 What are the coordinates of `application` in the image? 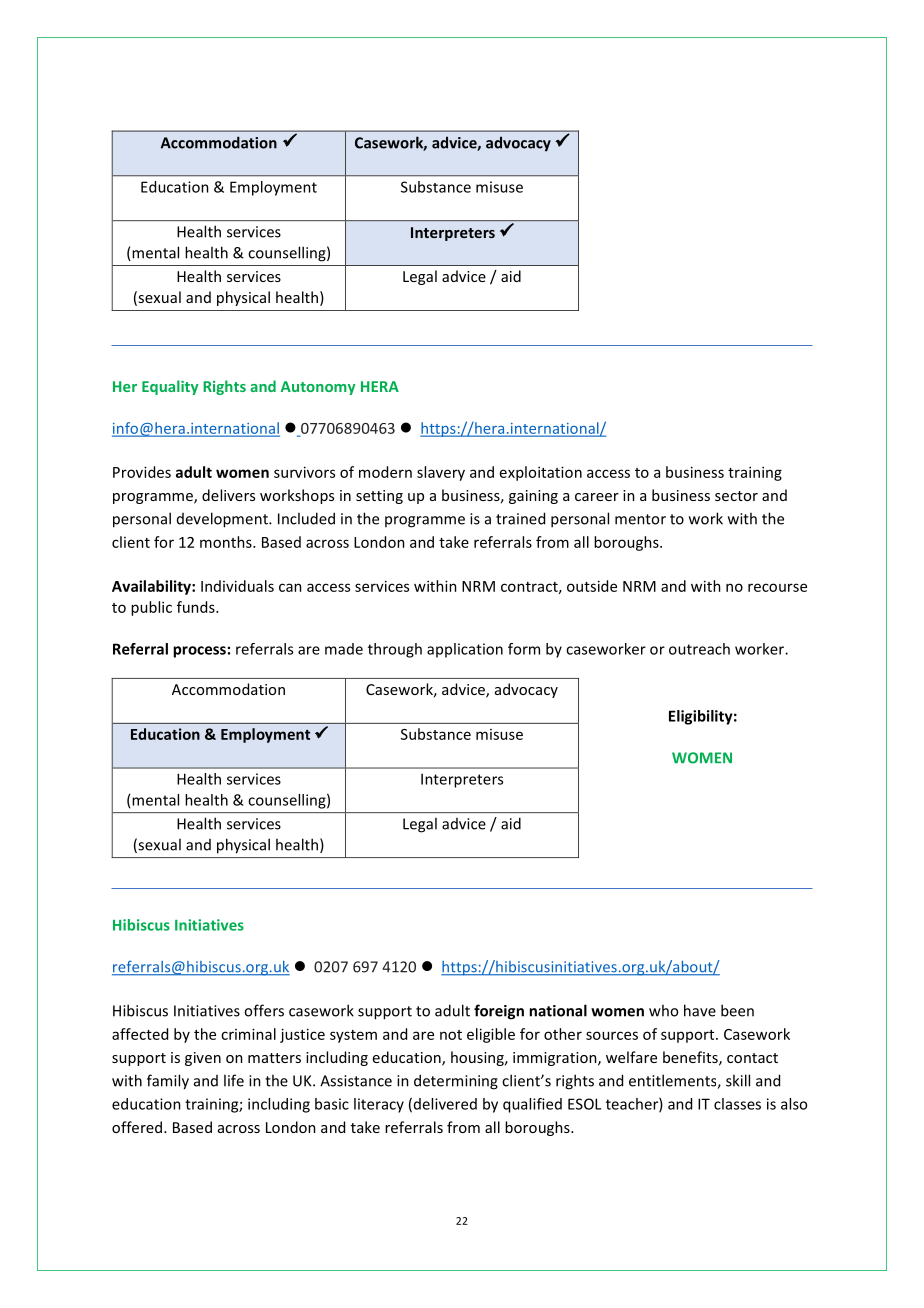 It's located at (465, 650).
